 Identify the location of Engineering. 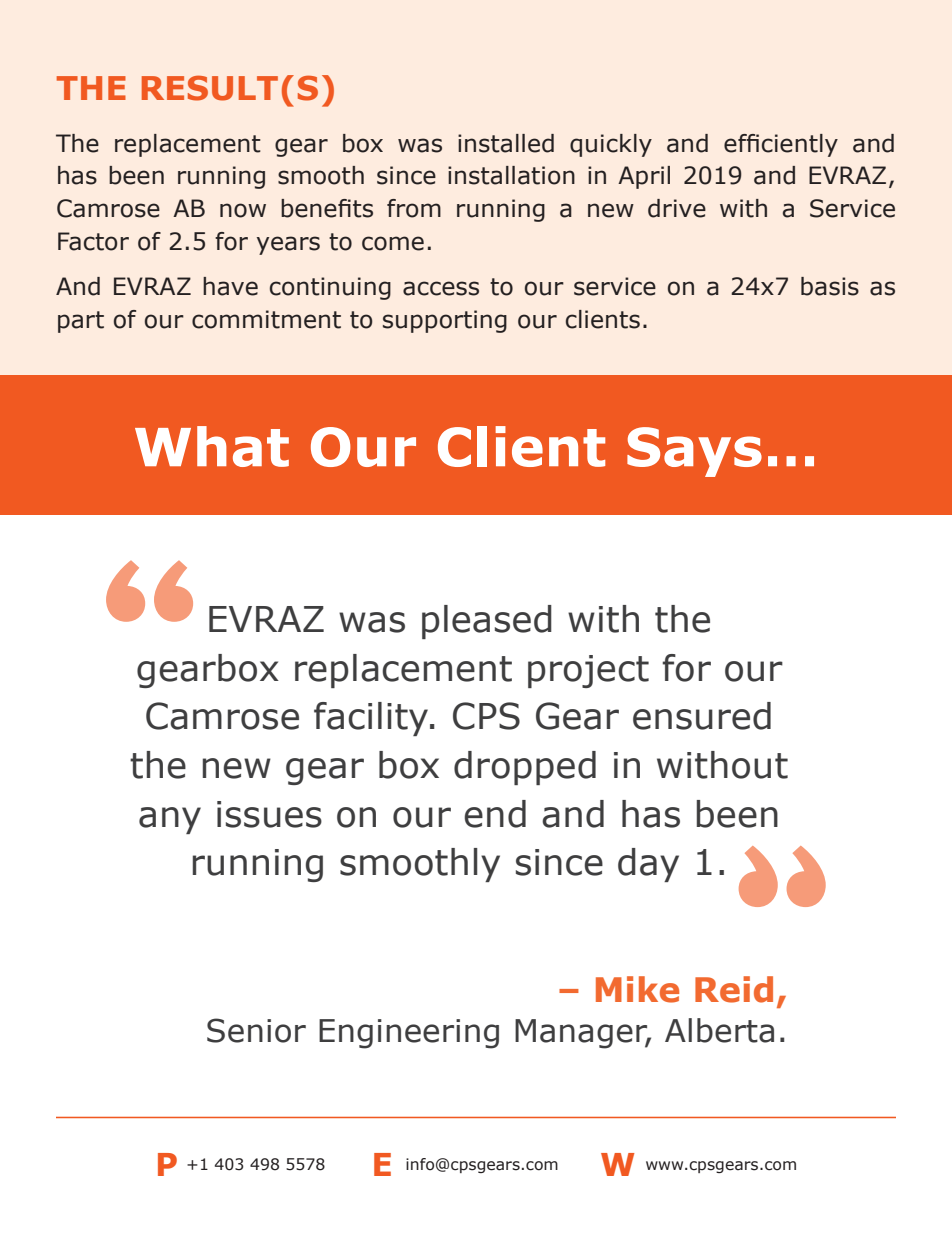
(409, 1034).
